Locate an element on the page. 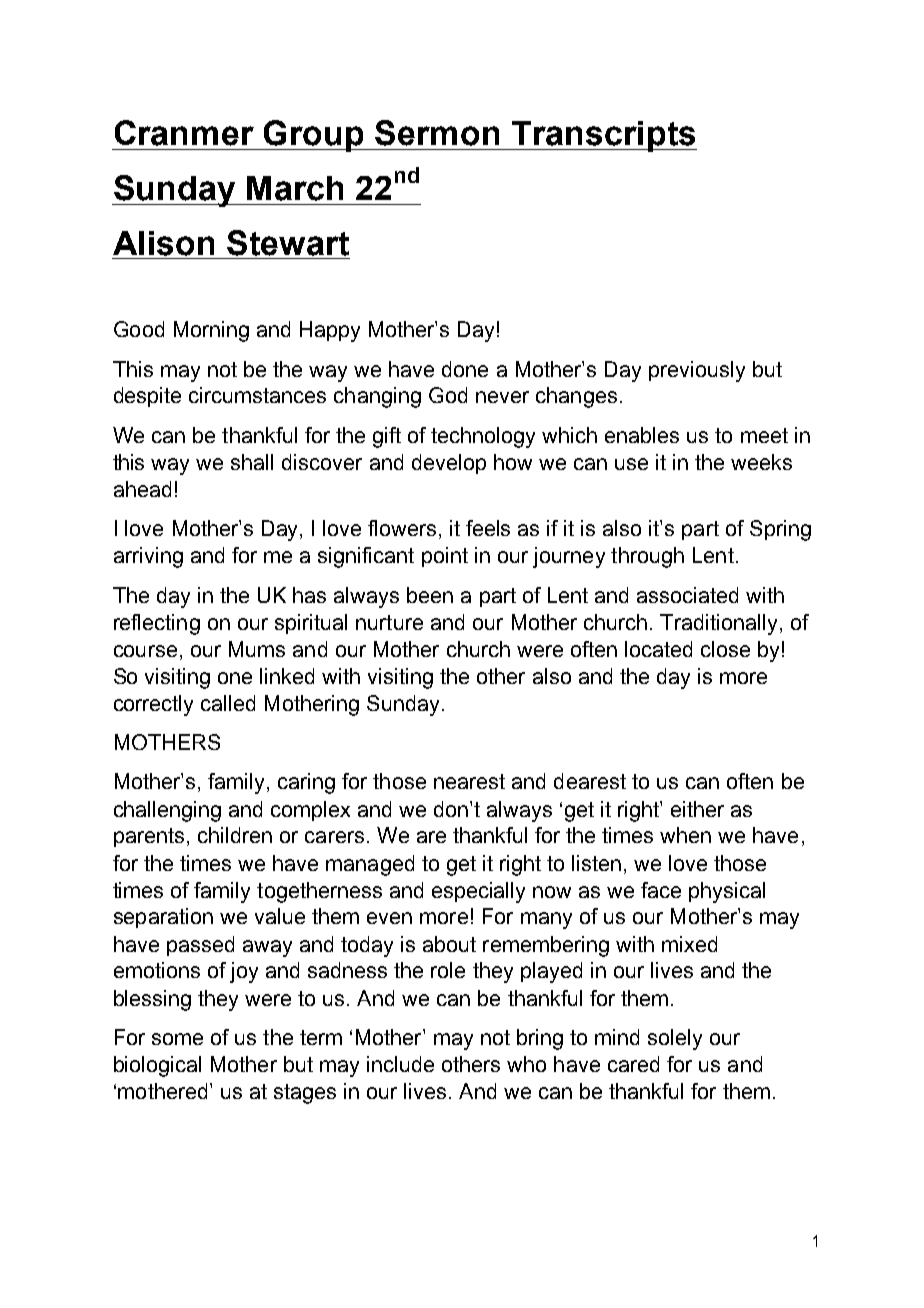  been is located at coordinates (430, 595).
